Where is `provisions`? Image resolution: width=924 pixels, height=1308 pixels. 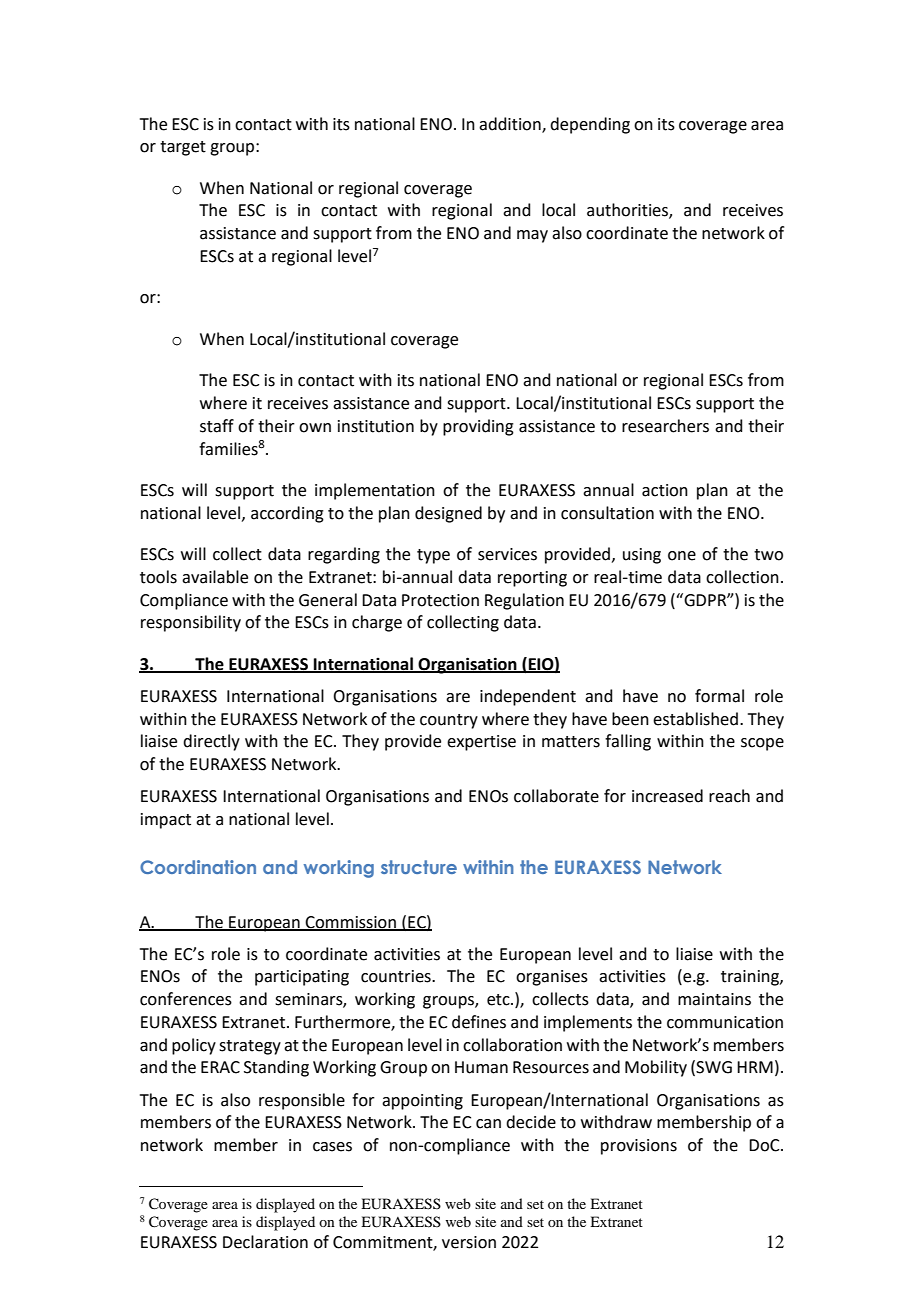
provisions is located at coordinates (639, 1147).
